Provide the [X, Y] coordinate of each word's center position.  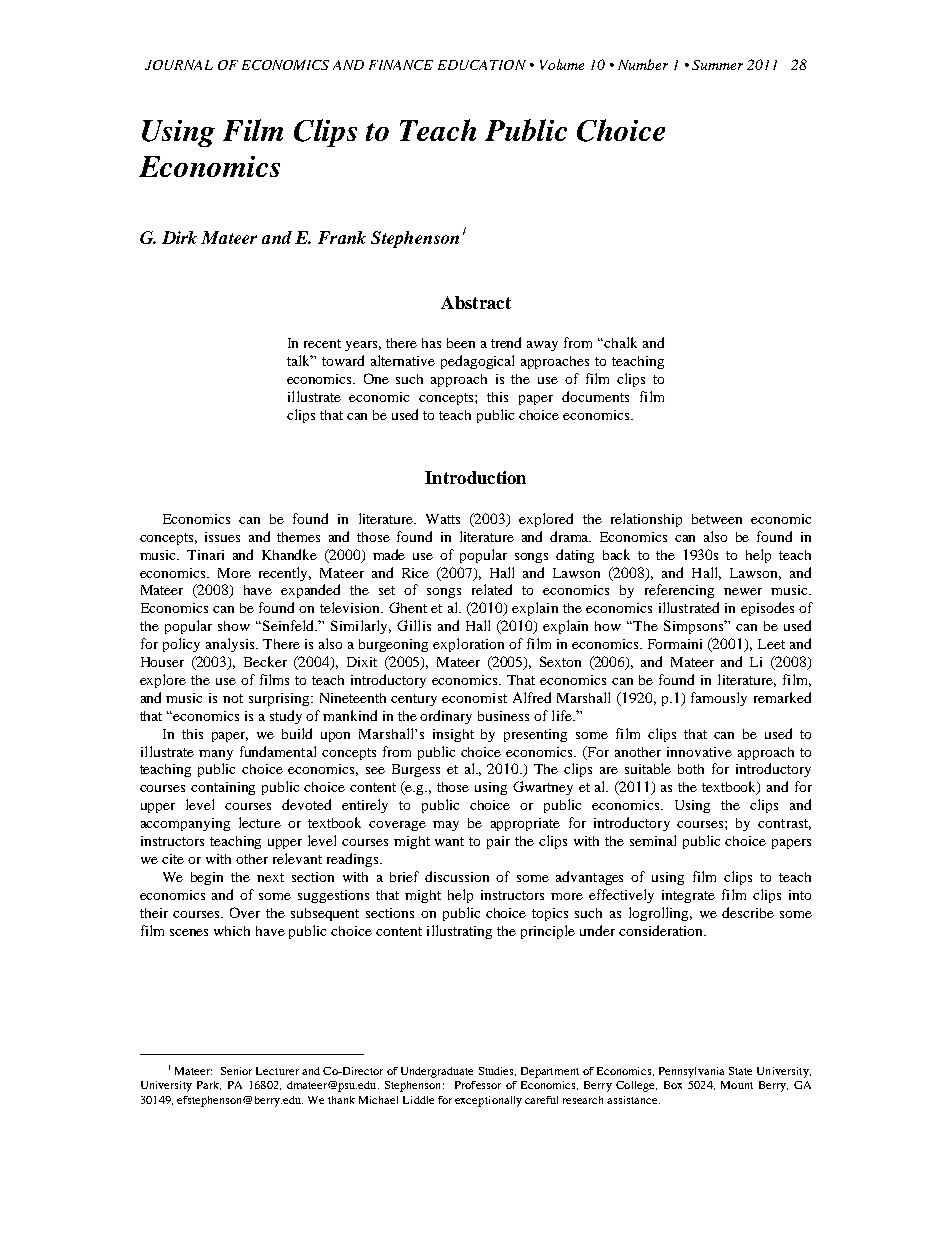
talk [300, 360]
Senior [236, 1071]
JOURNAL [179, 65]
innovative [699, 752]
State [740, 1071]
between [717, 519]
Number [643, 64]
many [216, 755]
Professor [478, 1085]
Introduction [475, 477]
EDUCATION [482, 65]
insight [453, 735]
